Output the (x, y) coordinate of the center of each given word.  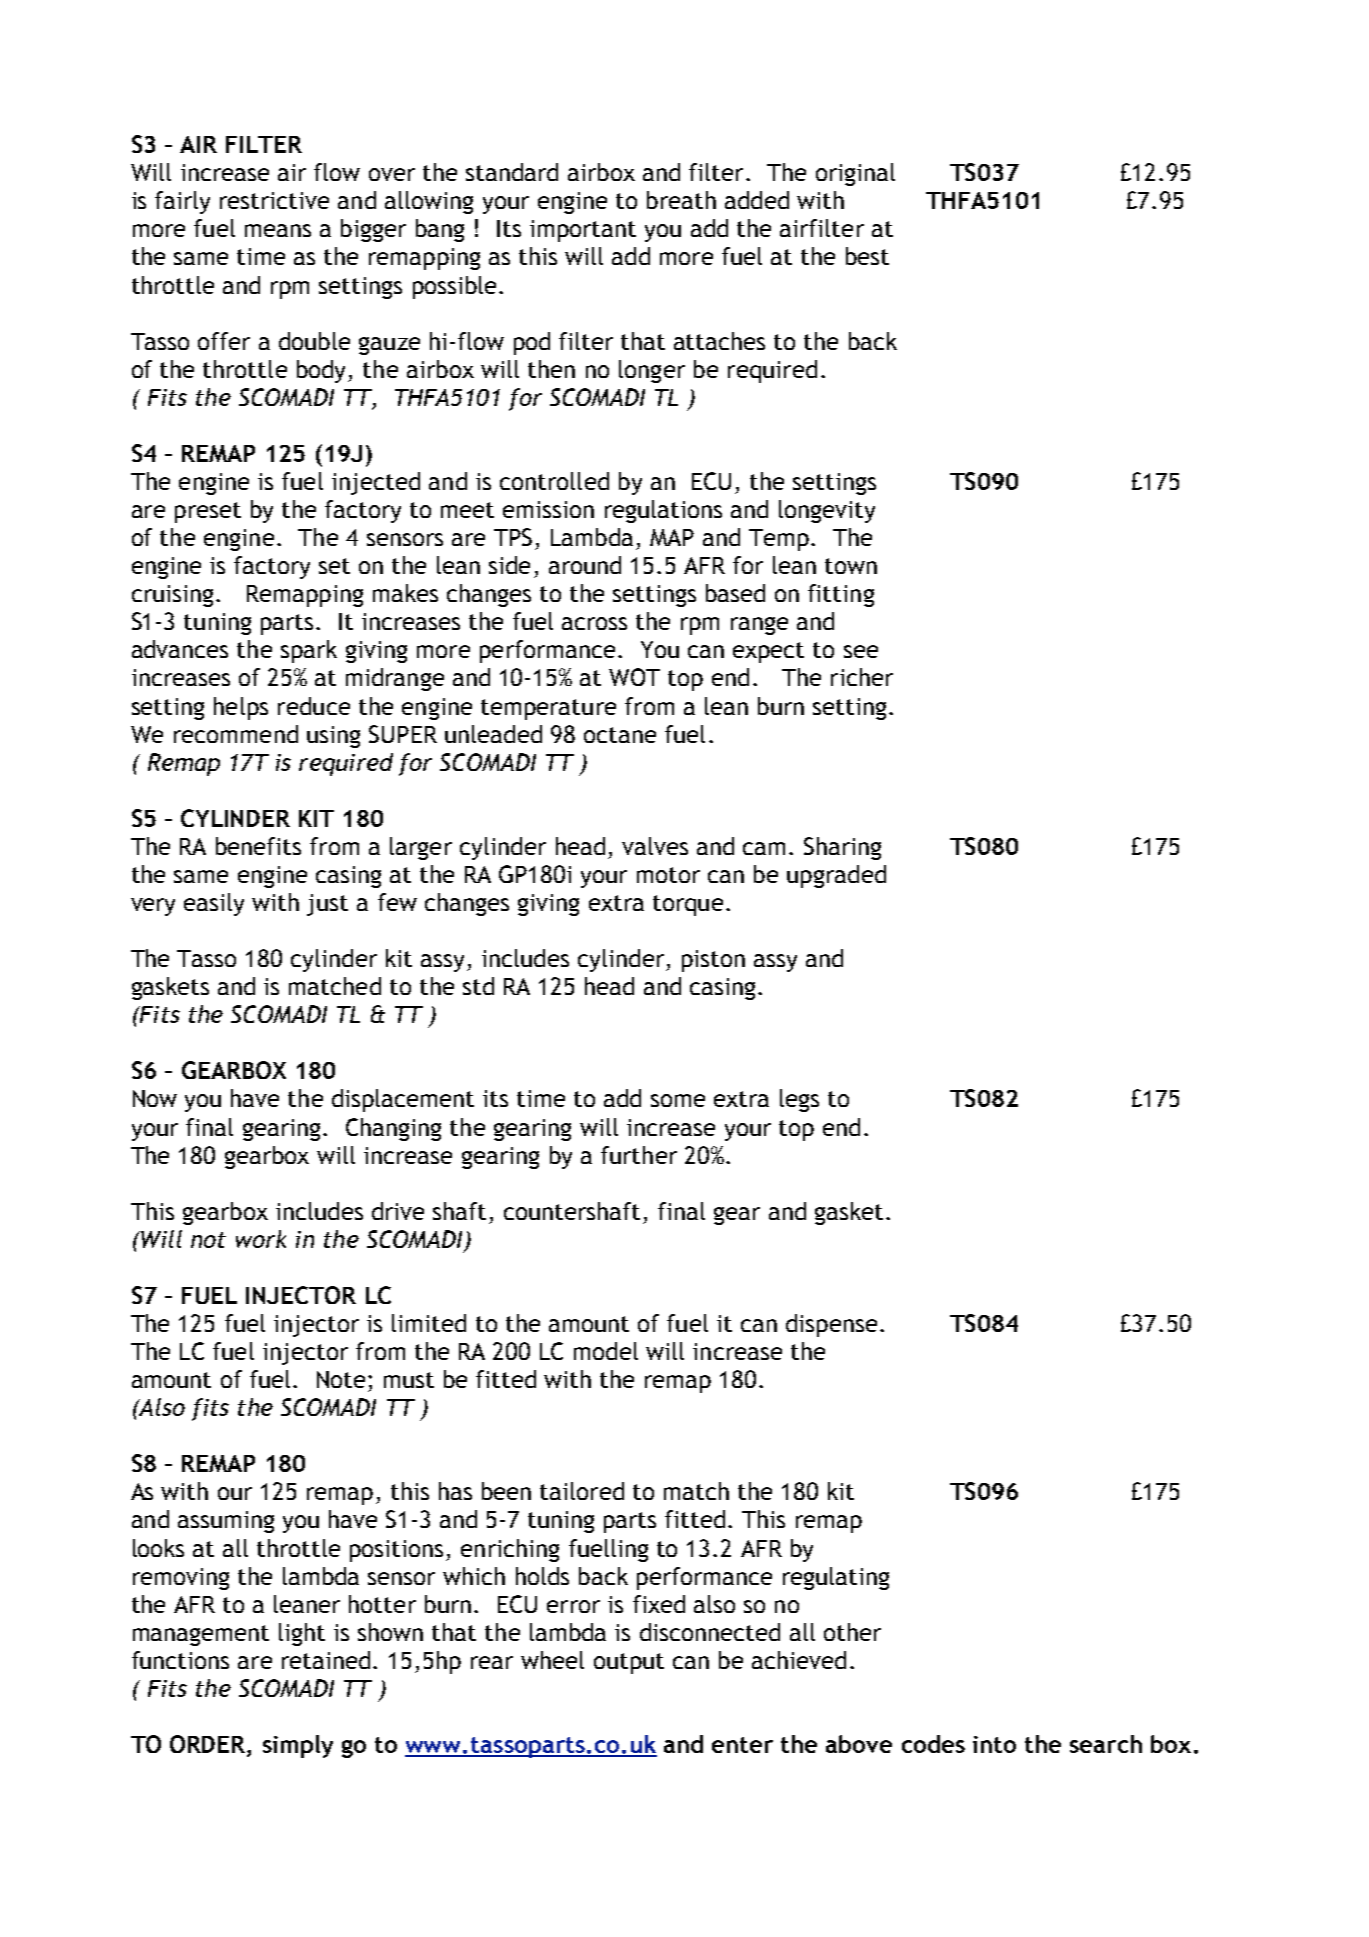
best (867, 256)
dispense (831, 1325)
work (261, 1239)
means (278, 230)
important (583, 231)
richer (862, 677)
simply (298, 1746)
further (639, 1155)
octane (620, 735)
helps (241, 708)
